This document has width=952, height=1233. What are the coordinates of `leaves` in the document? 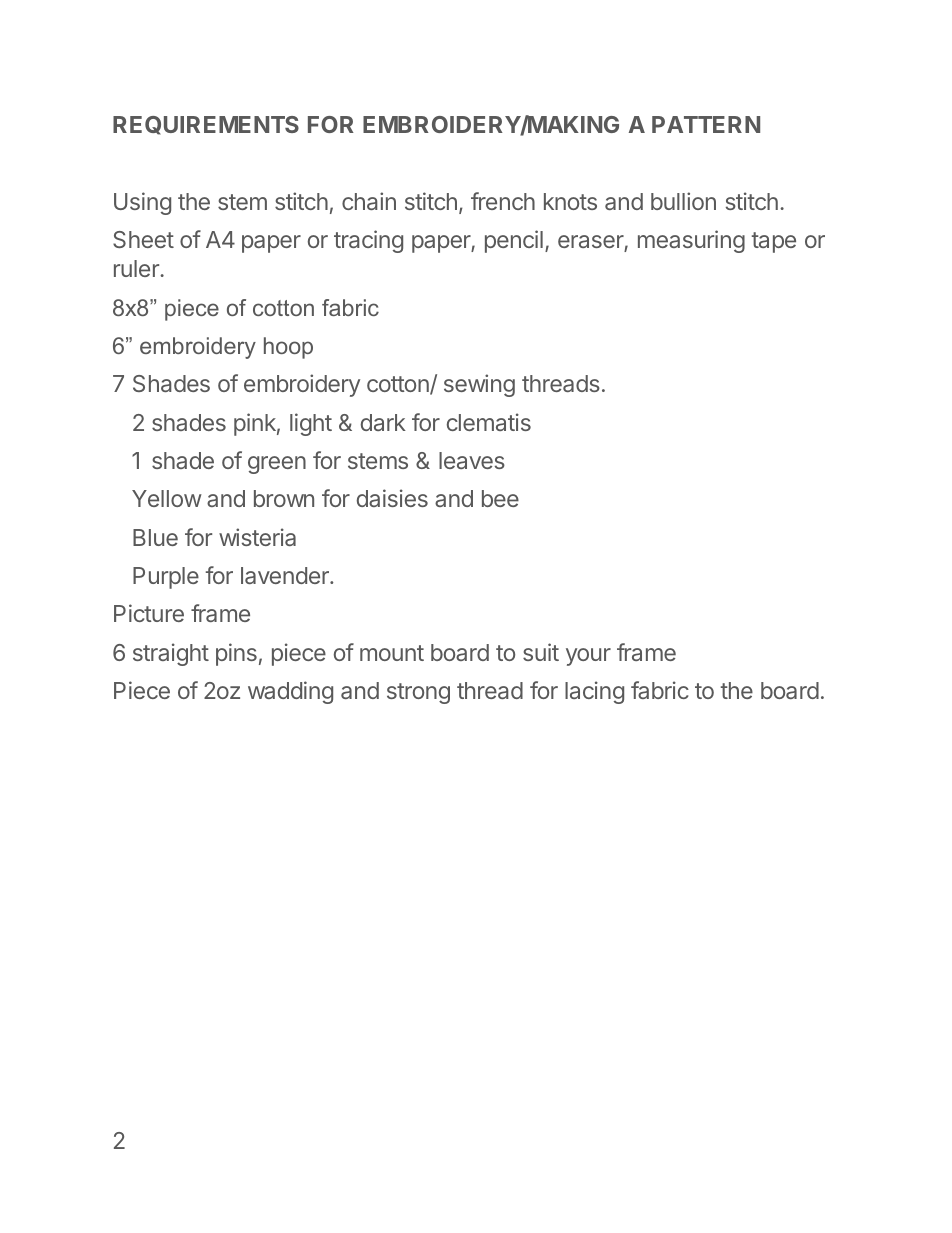 It's located at (472, 460).
